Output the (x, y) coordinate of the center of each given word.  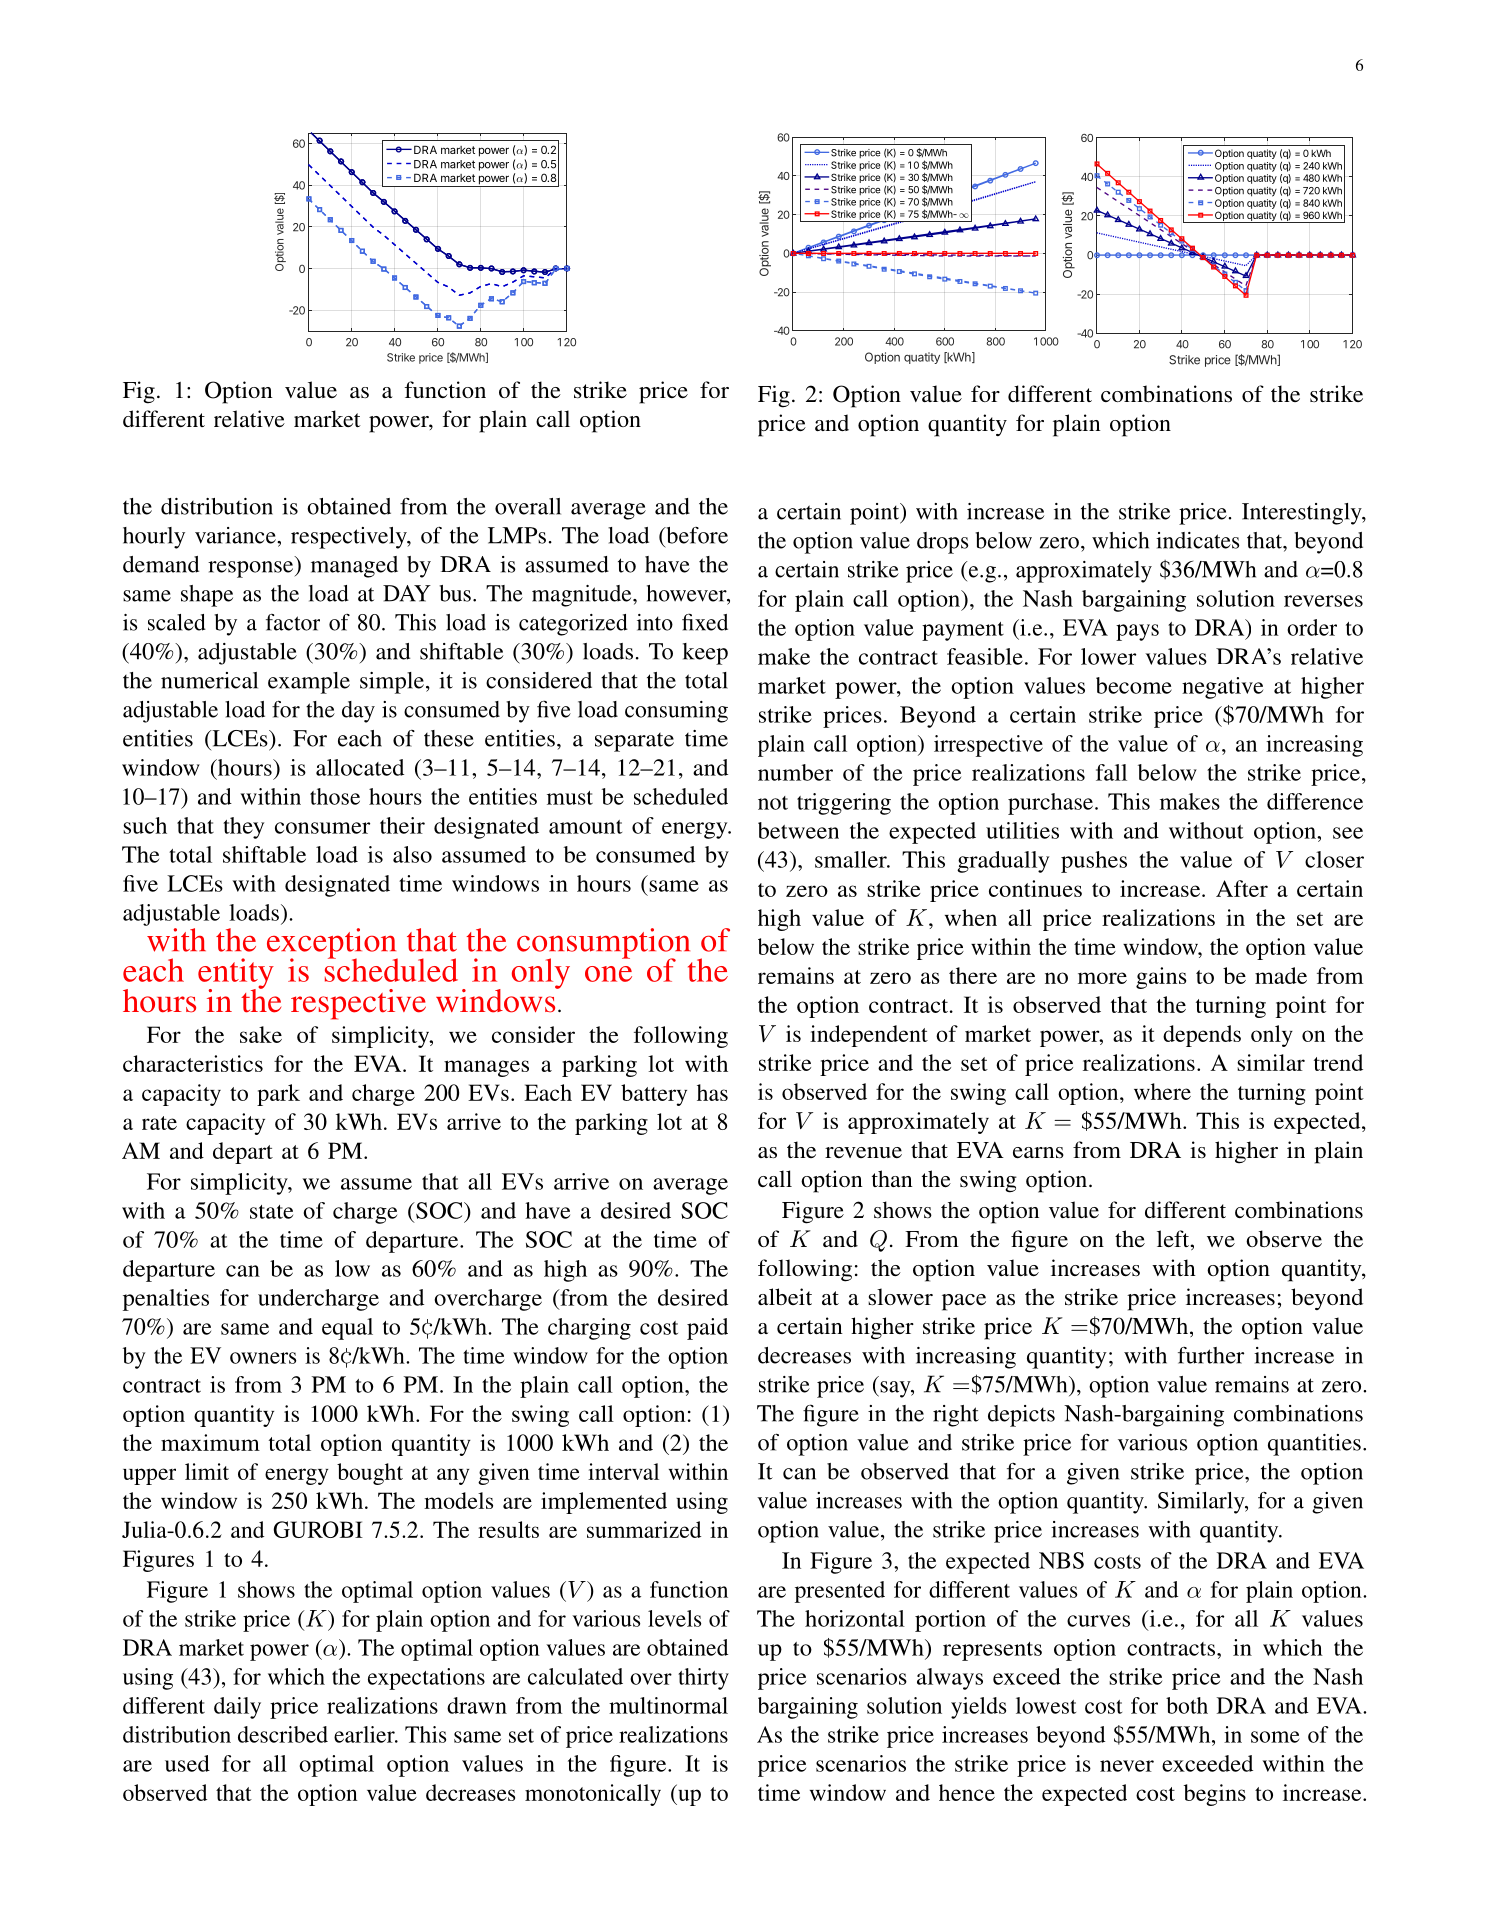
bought (370, 1474)
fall (1111, 772)
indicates (1197, 540)
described (283, 1734)
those (335, 796)
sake (261, 1034)
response (252, 569)
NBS (1061, 1560)
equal (347, 1329)
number (795, 772)
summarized (644, 1529)
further (1211, 1355)
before (696, 535)
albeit (785, 1296)
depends (1202, 1036)
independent (869, 1036)
